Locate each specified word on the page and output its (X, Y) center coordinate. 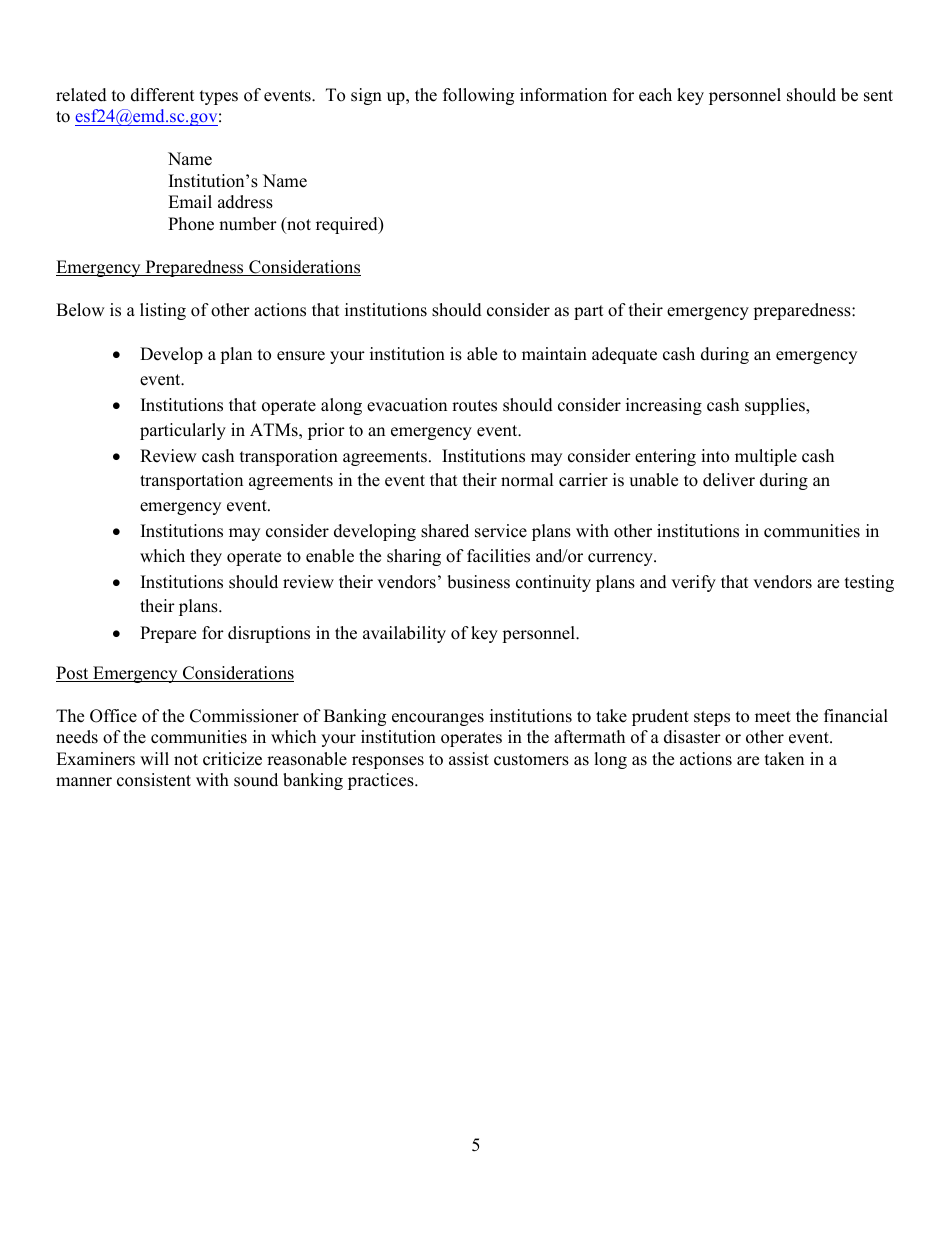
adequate (624, 355)
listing (163, 311)
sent (878, 96)
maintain (554, 353)
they (206, 557)
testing (869, 583)
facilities (498, 556)
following (478, 96)
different (163, 95)
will (154, 758)
